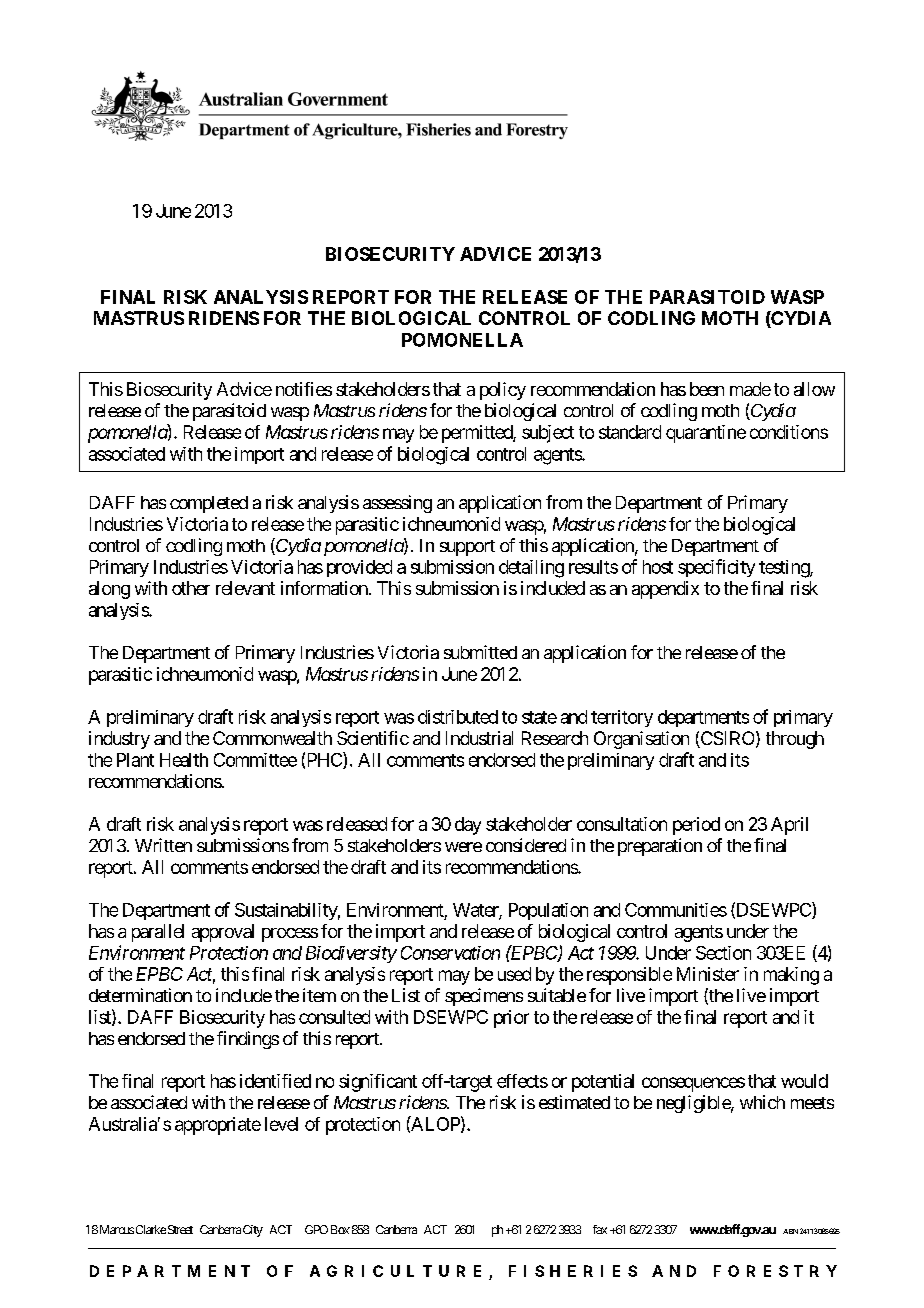 This screenshot has height=1308, width=924. What do you see at coordinates (511, 1019) in the screenshot?
I see `prior` at bounding box center [511, 1019].
